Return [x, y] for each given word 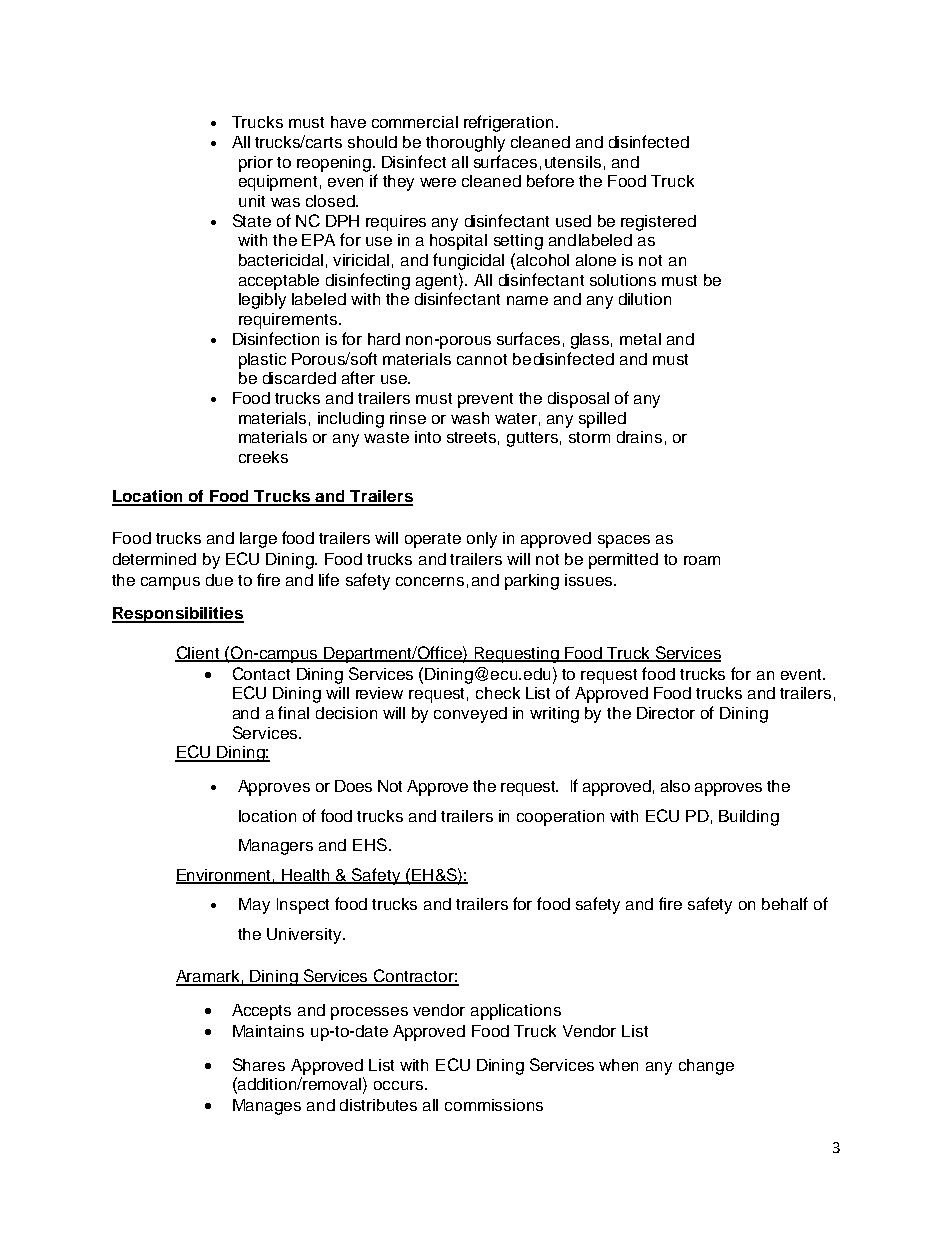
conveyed [470, 715]
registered [658, 223]
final [293, 712]
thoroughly [465, 144]
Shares [259, 1064]
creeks [263, 457]
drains [639, 437]
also [675, 786]
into [428, 437]
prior [256, 164]
